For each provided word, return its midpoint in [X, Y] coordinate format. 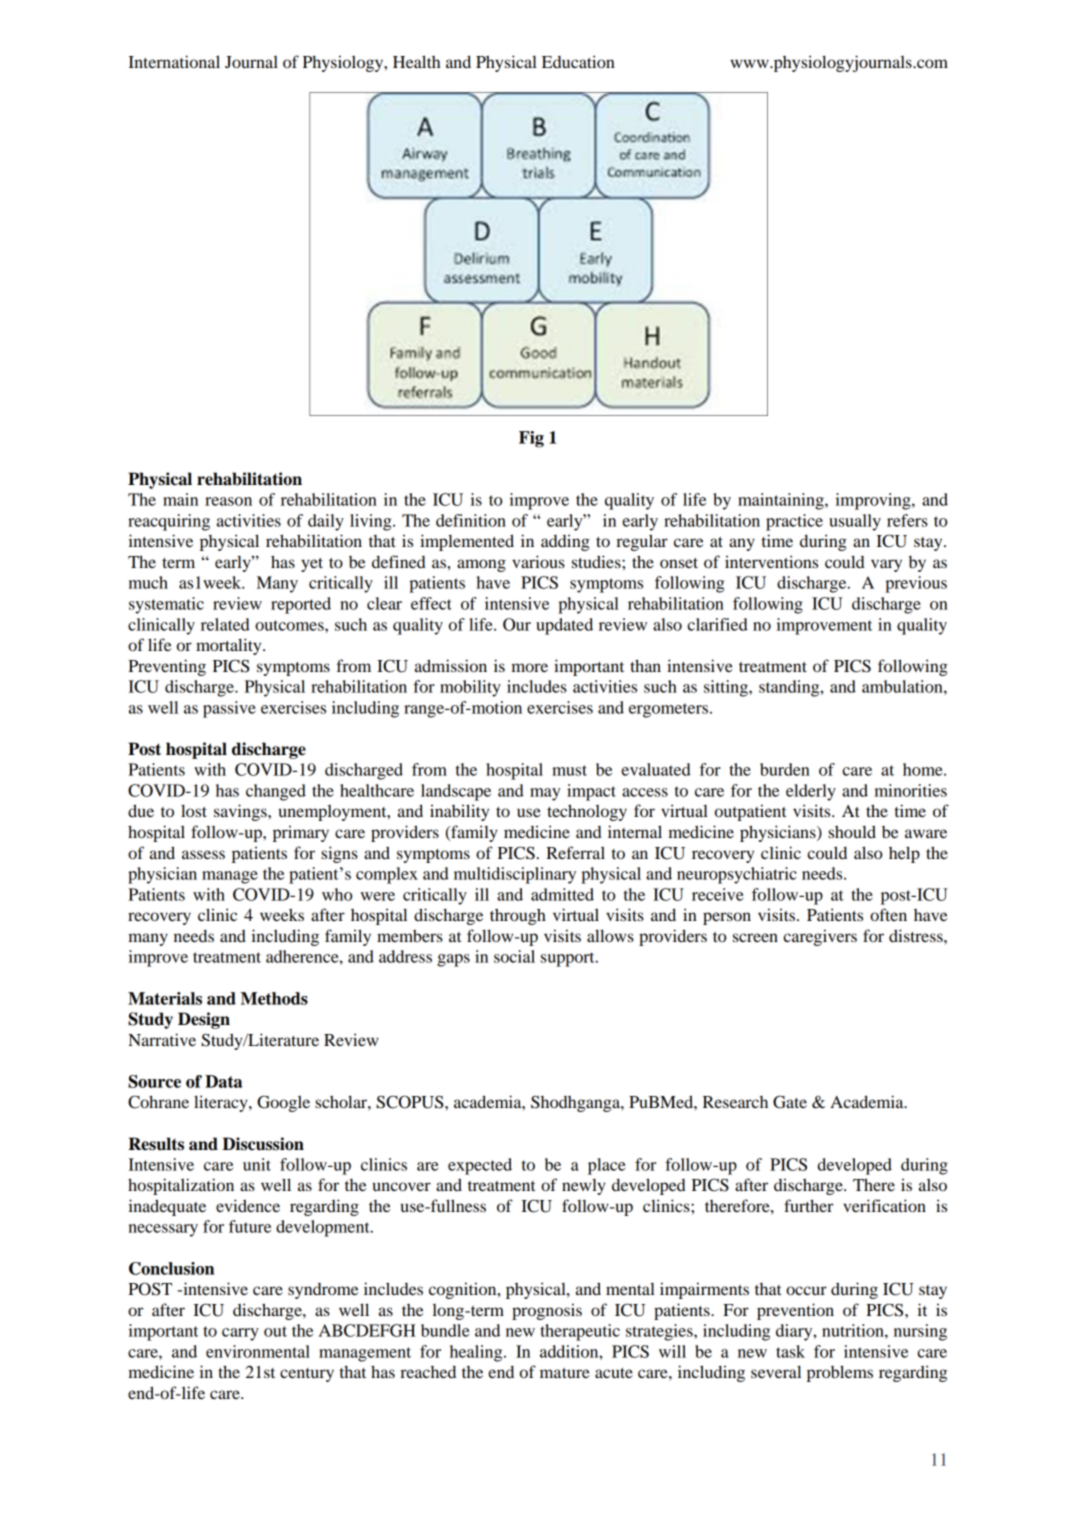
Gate [790, 1102]
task [790, 1351]
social [514, 956]
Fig [531, 439]
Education [578, 61]
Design [204, 1020]
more [529, 667]
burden [785, 769]
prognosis [547, 1311]
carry [240, 1334]
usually [855, 522]
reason [228, 501]
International [174, 61]
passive [229, 709]
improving [874, 501]
